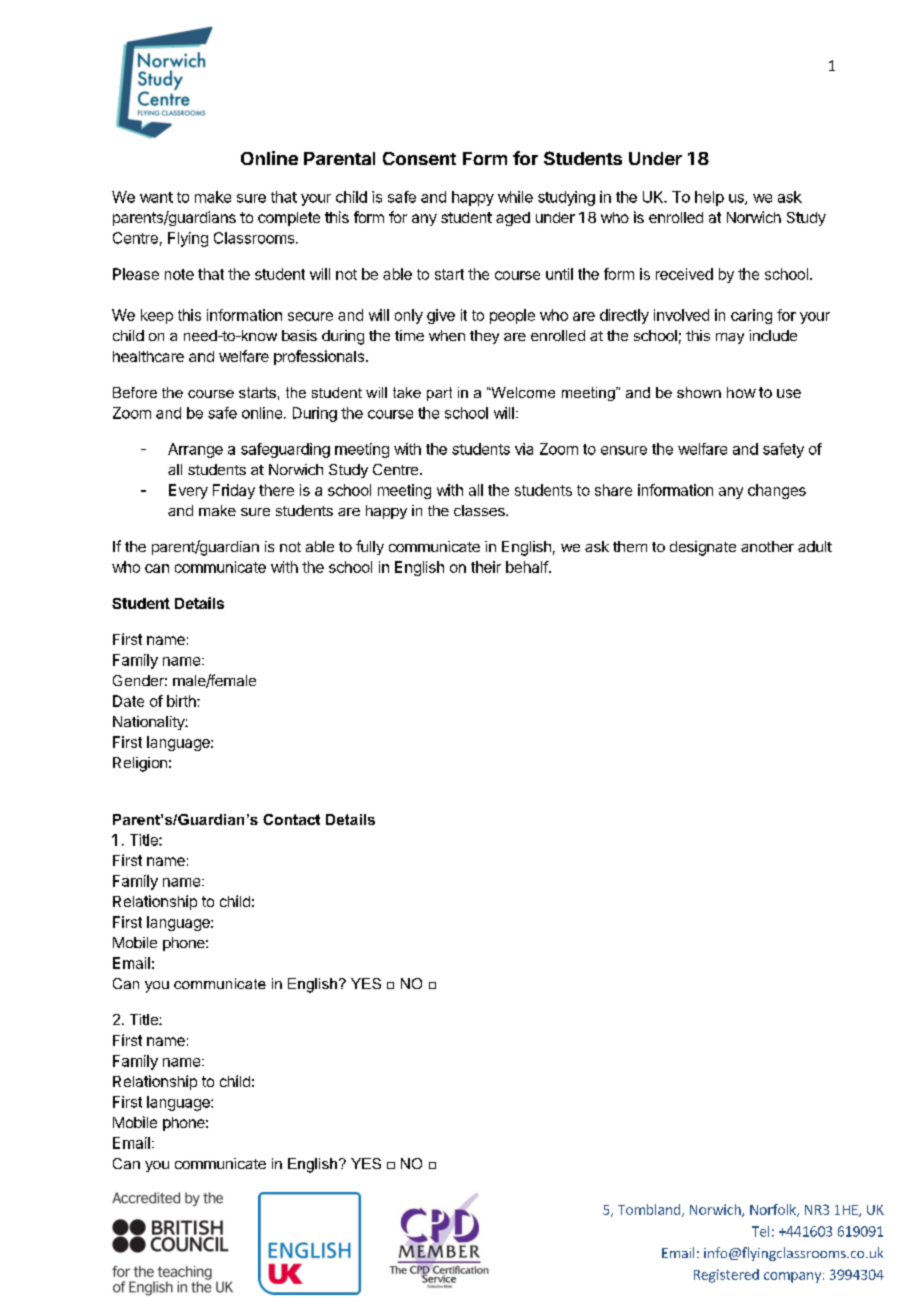 The height and width of the screenshot is (1308, 924). Describe the element at coordinates (156, 197) in the screenshot. I see `want` at that location.
